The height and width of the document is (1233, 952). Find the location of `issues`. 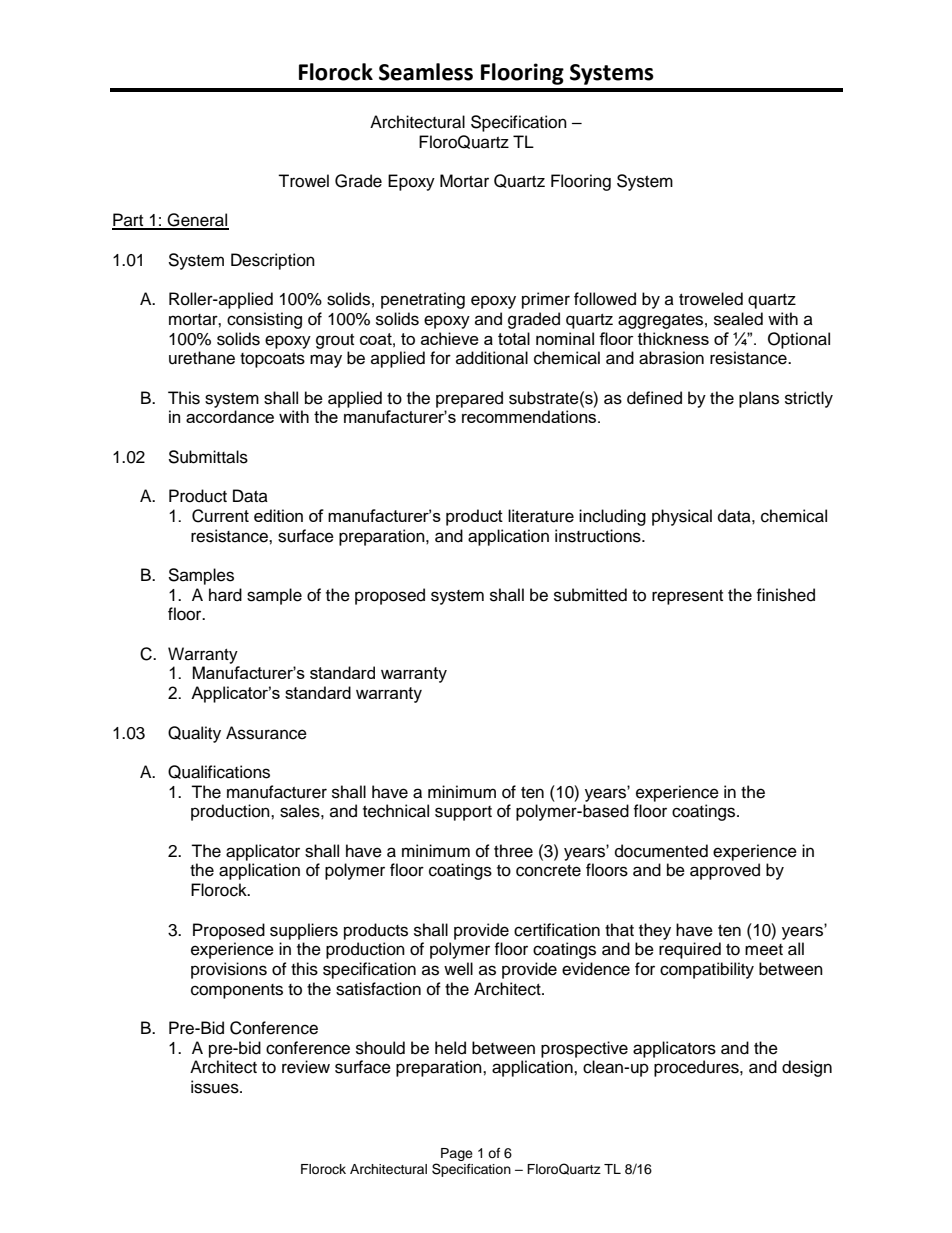

issues is located at coordinates (216, 1087).
